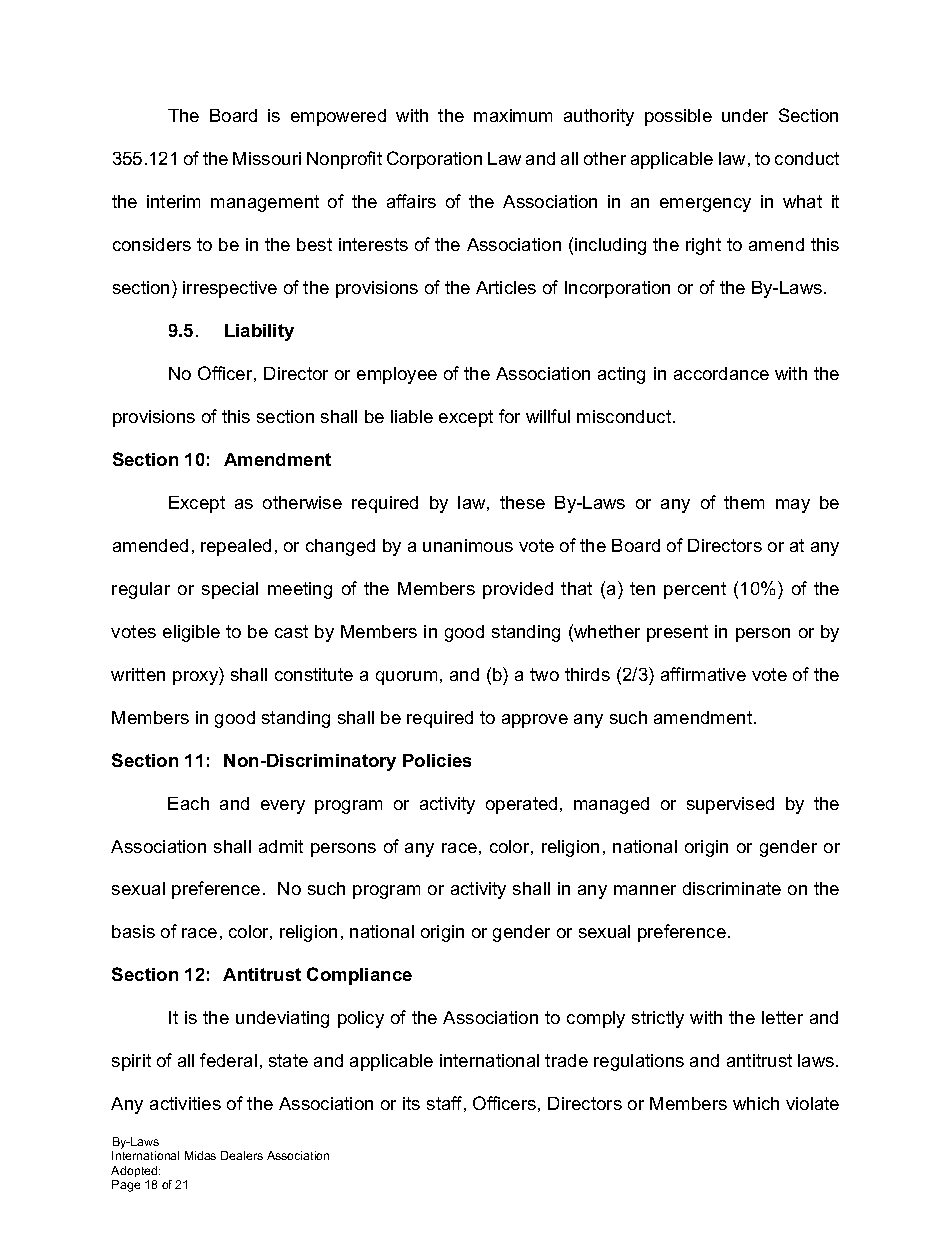 The height and width of the image is (1233, 952). Describe the element at coordinates (259, 332) in the image. I see `Liability` at that location.
